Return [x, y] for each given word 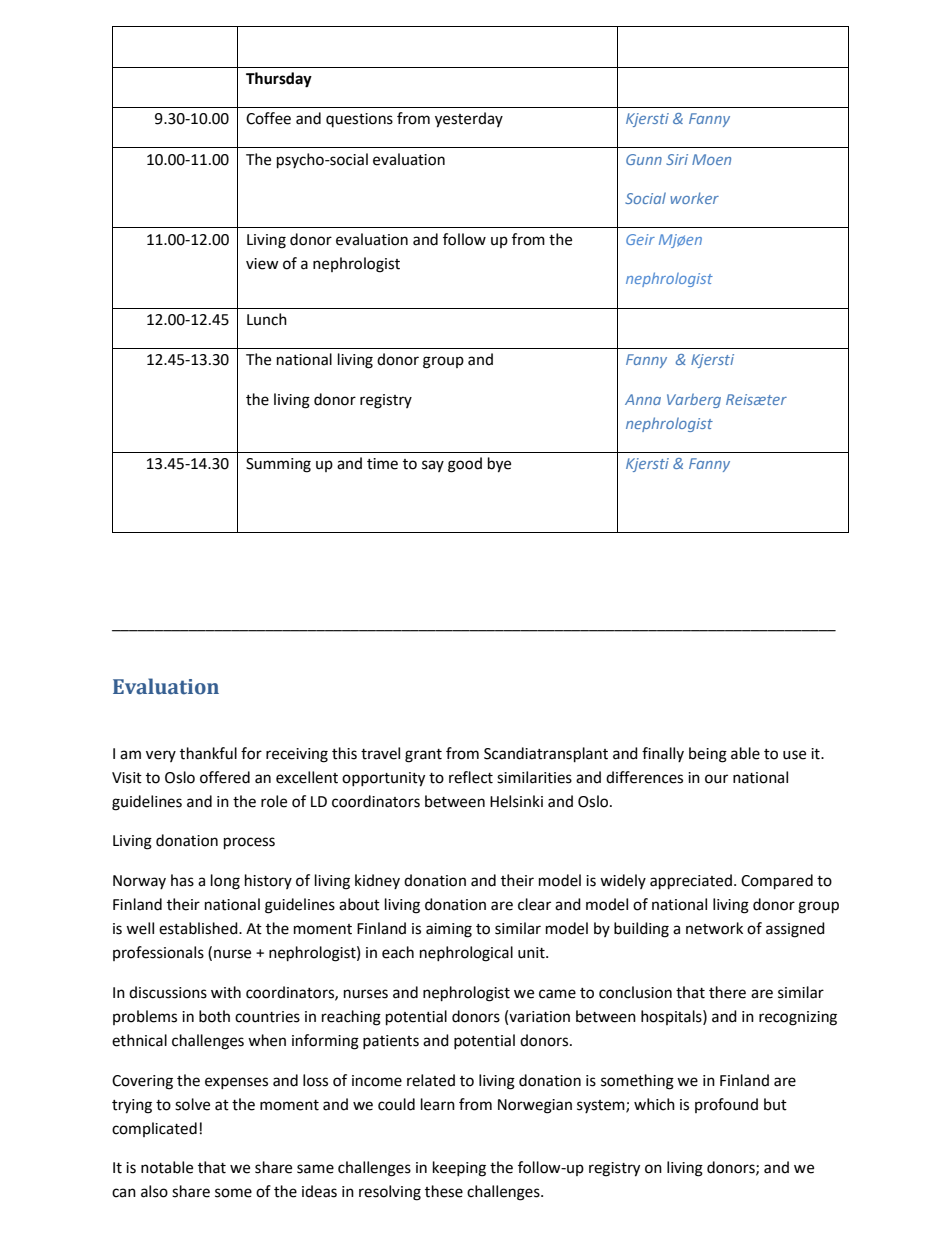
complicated [154, 1129]
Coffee [268, 118]
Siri [677, 159]
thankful [208, 753]
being [708, 755]
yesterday [469, 120]
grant [423, 756]
